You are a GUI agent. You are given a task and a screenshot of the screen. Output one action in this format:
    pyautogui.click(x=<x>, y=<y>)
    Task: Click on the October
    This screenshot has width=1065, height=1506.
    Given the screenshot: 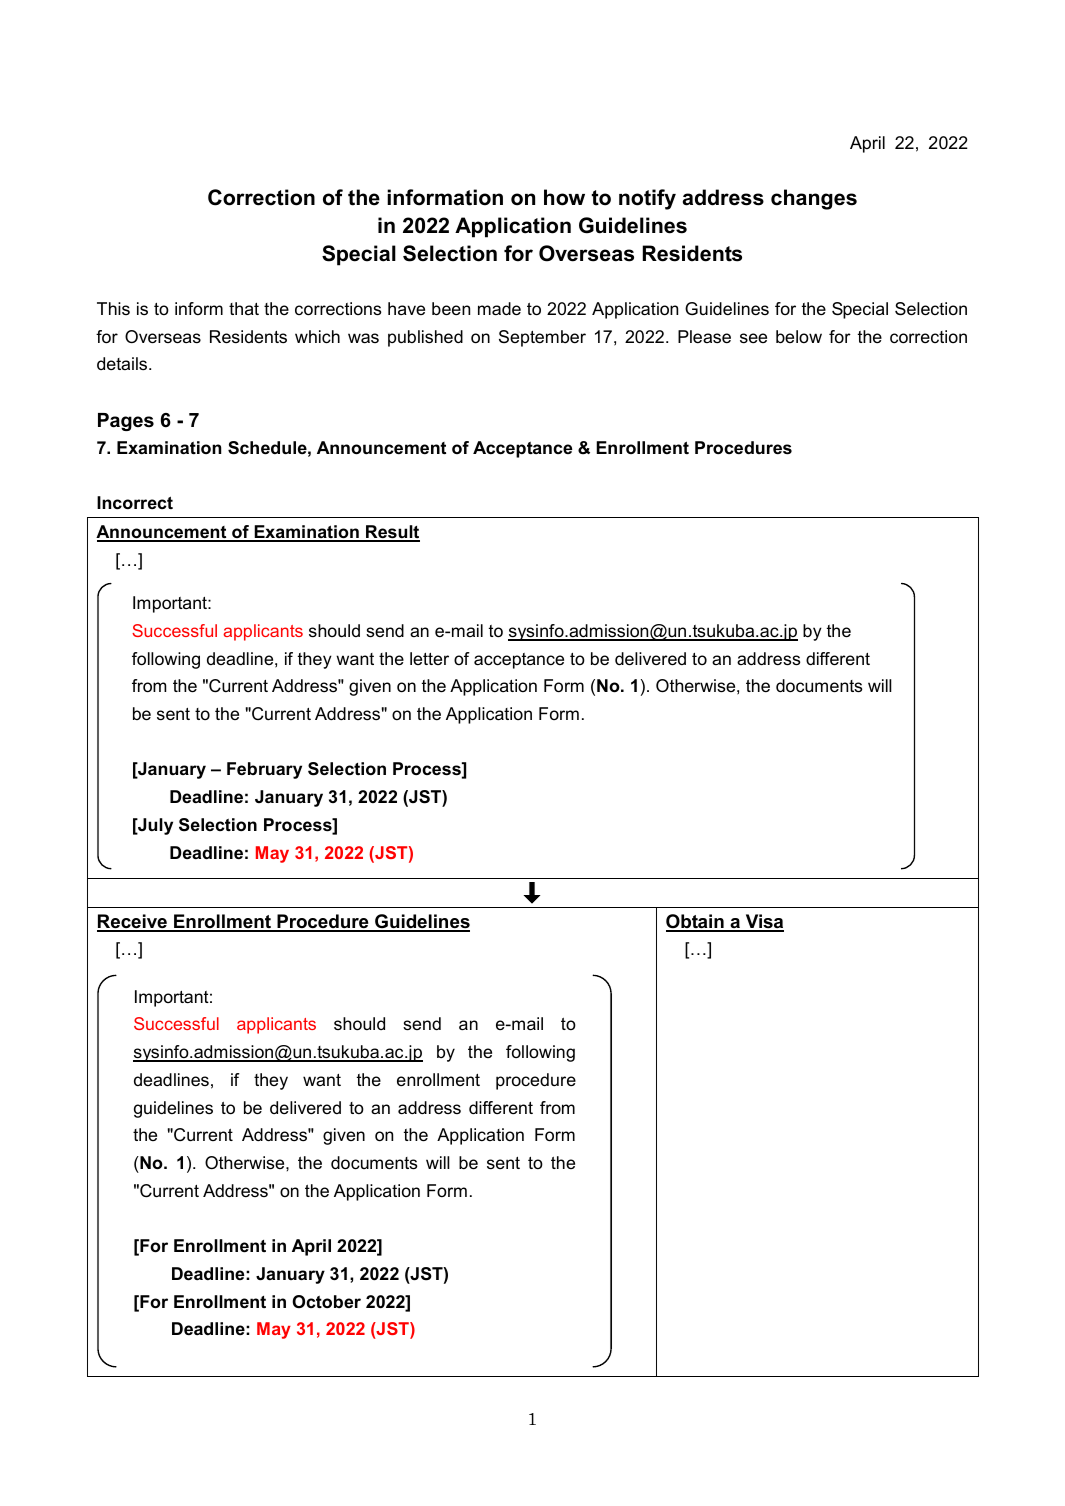 What is the action you would take?
    pyautogui.click(x=326, y=1301)
